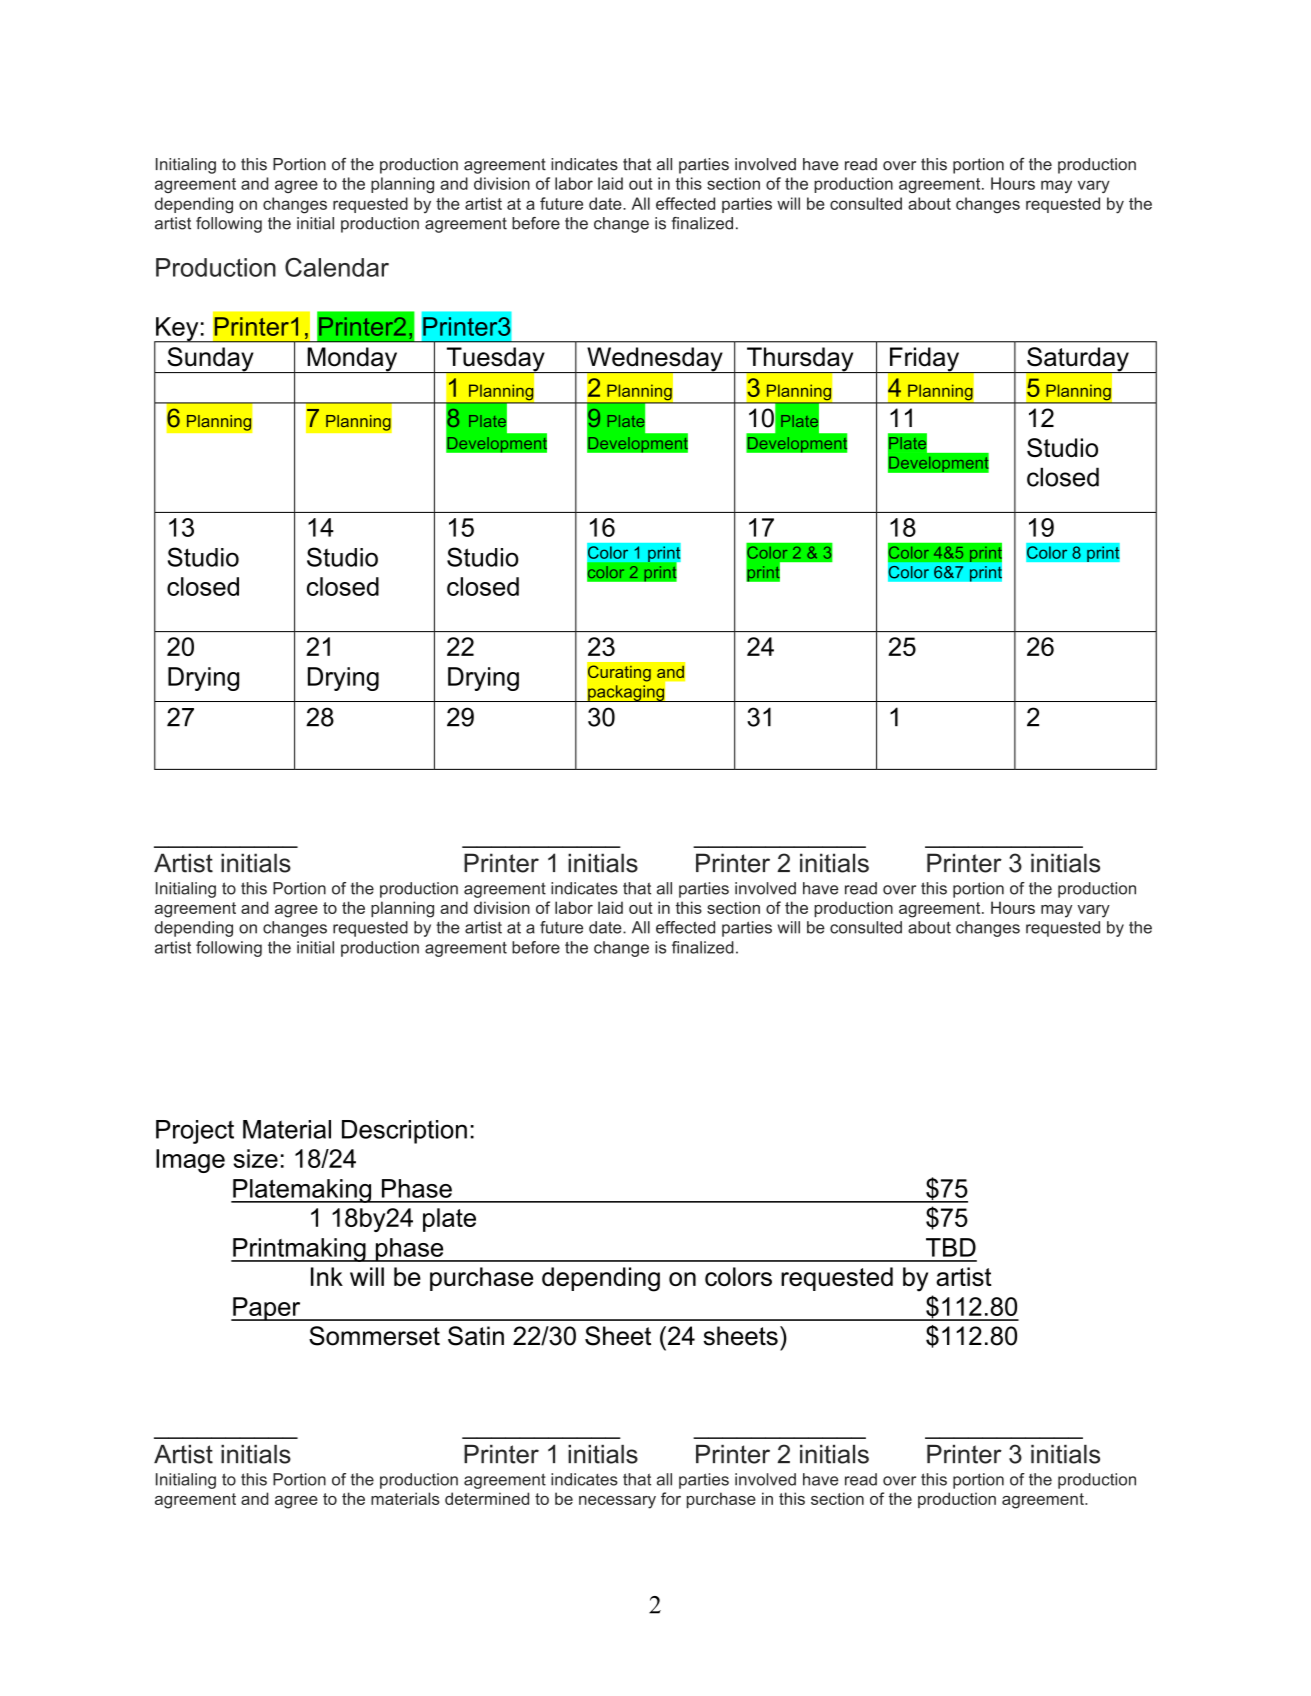  I want to click on necessary, so click(617, 1502).
